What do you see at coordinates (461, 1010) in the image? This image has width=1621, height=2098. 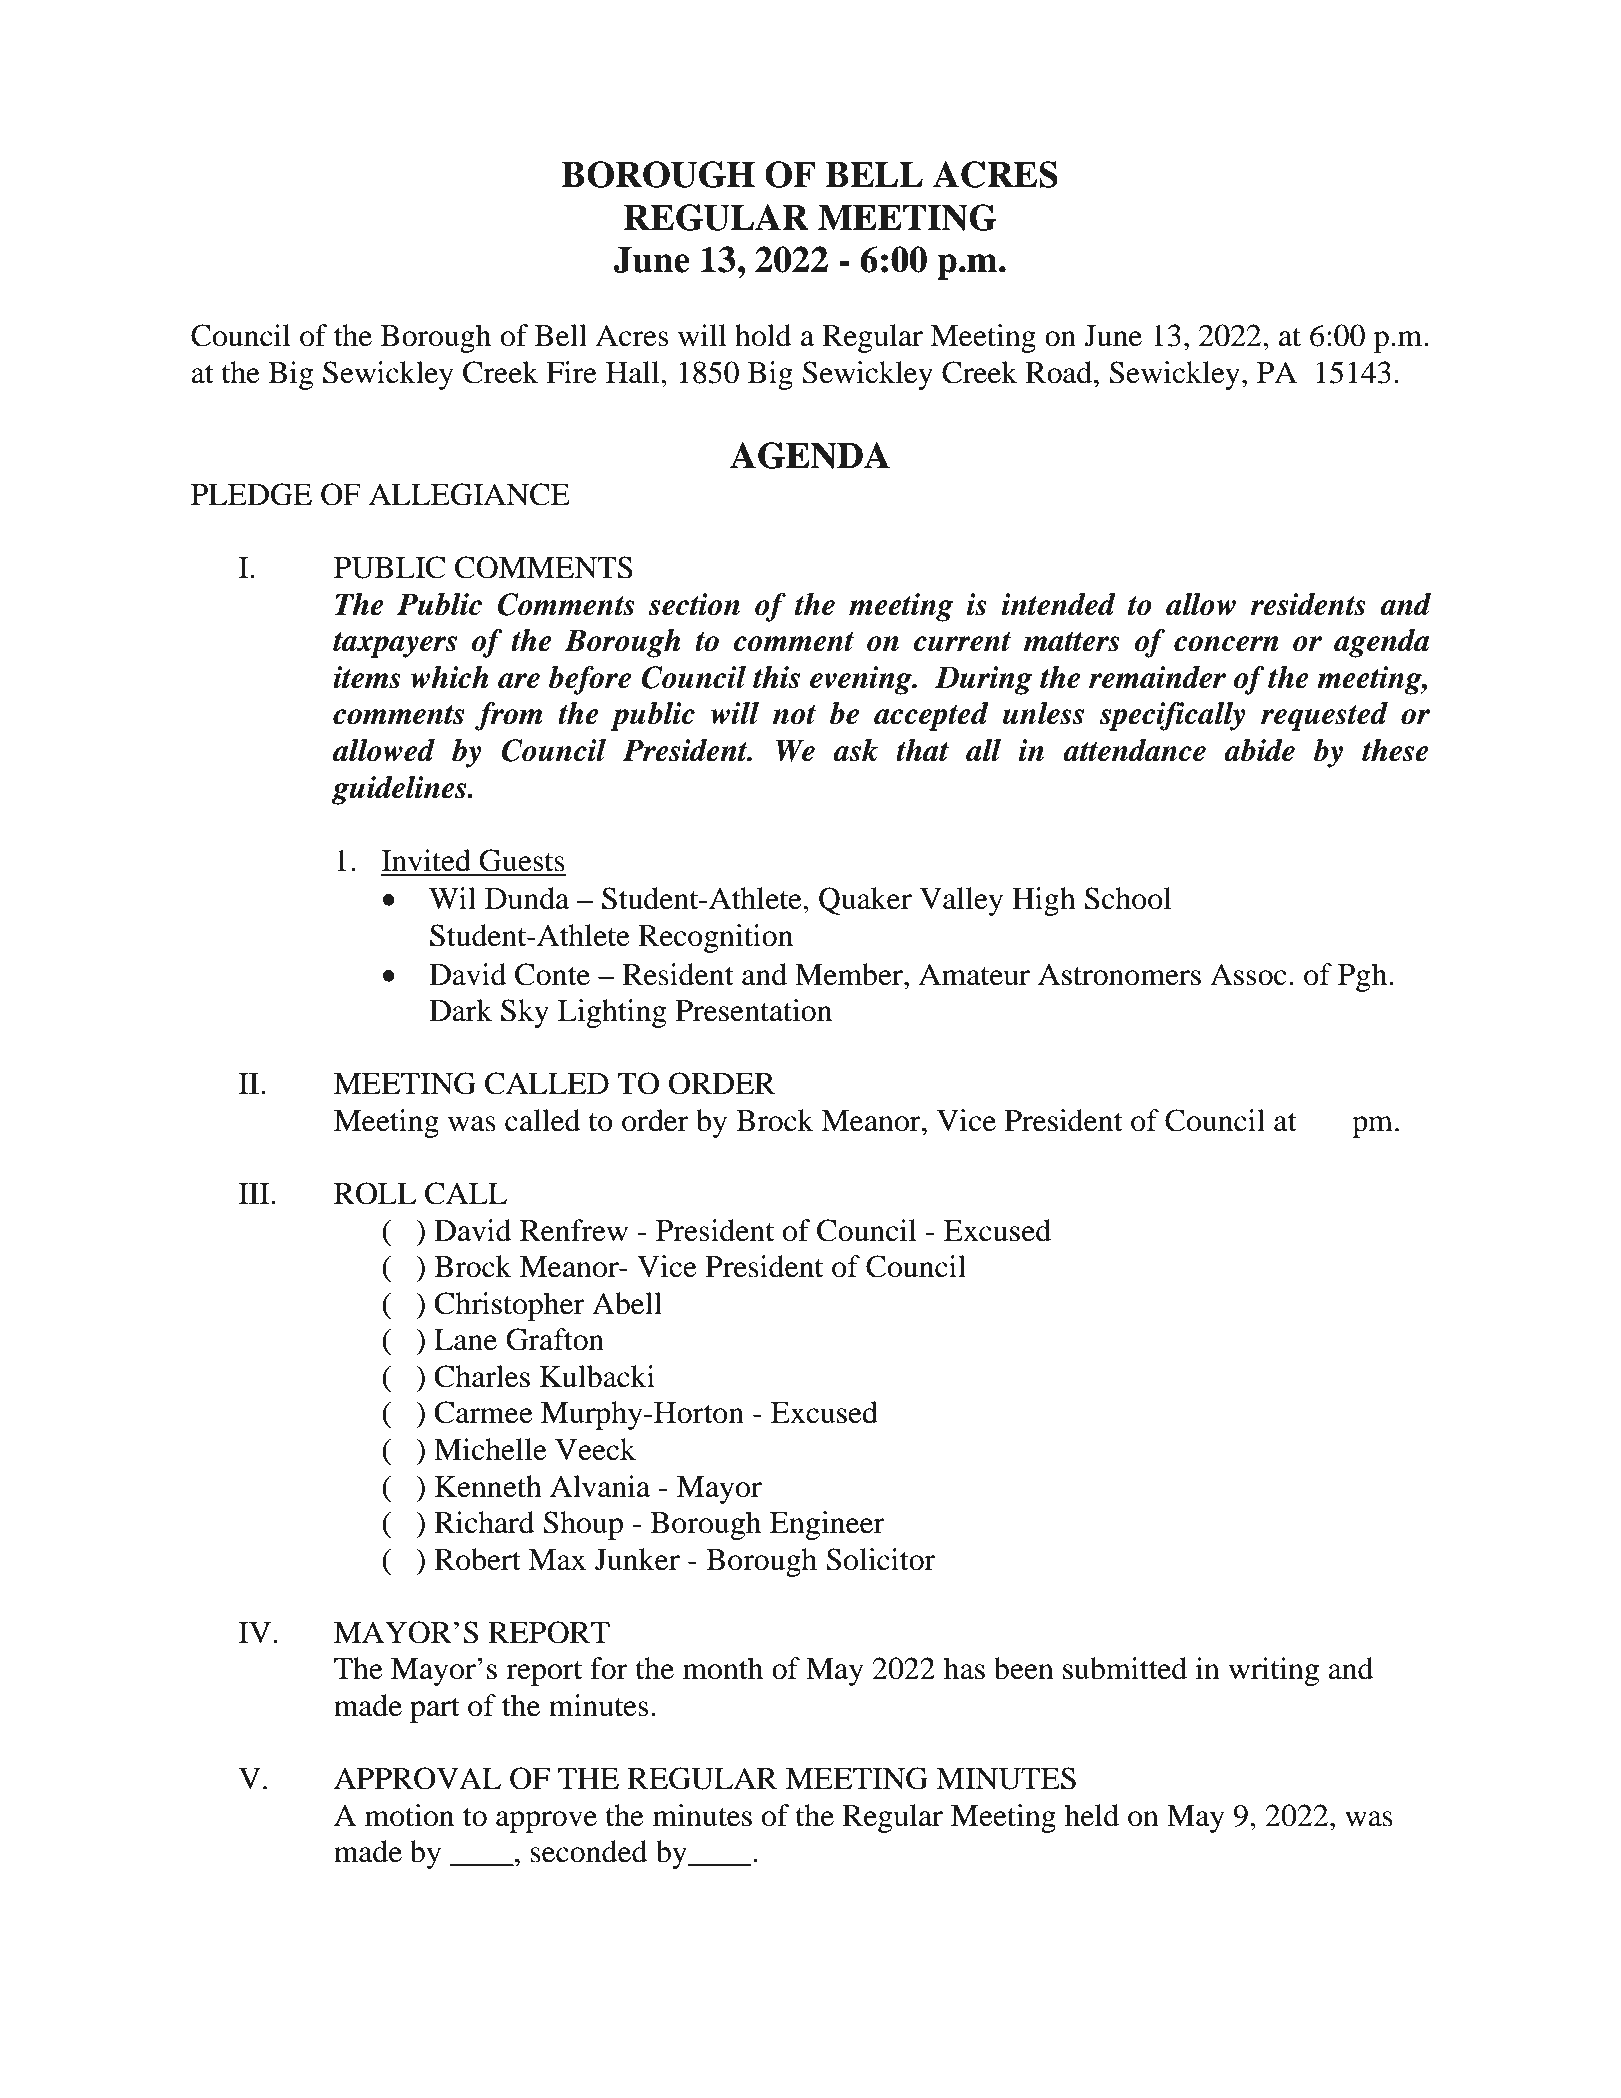 I see `Dark` at bounding box center [461, 1010].
